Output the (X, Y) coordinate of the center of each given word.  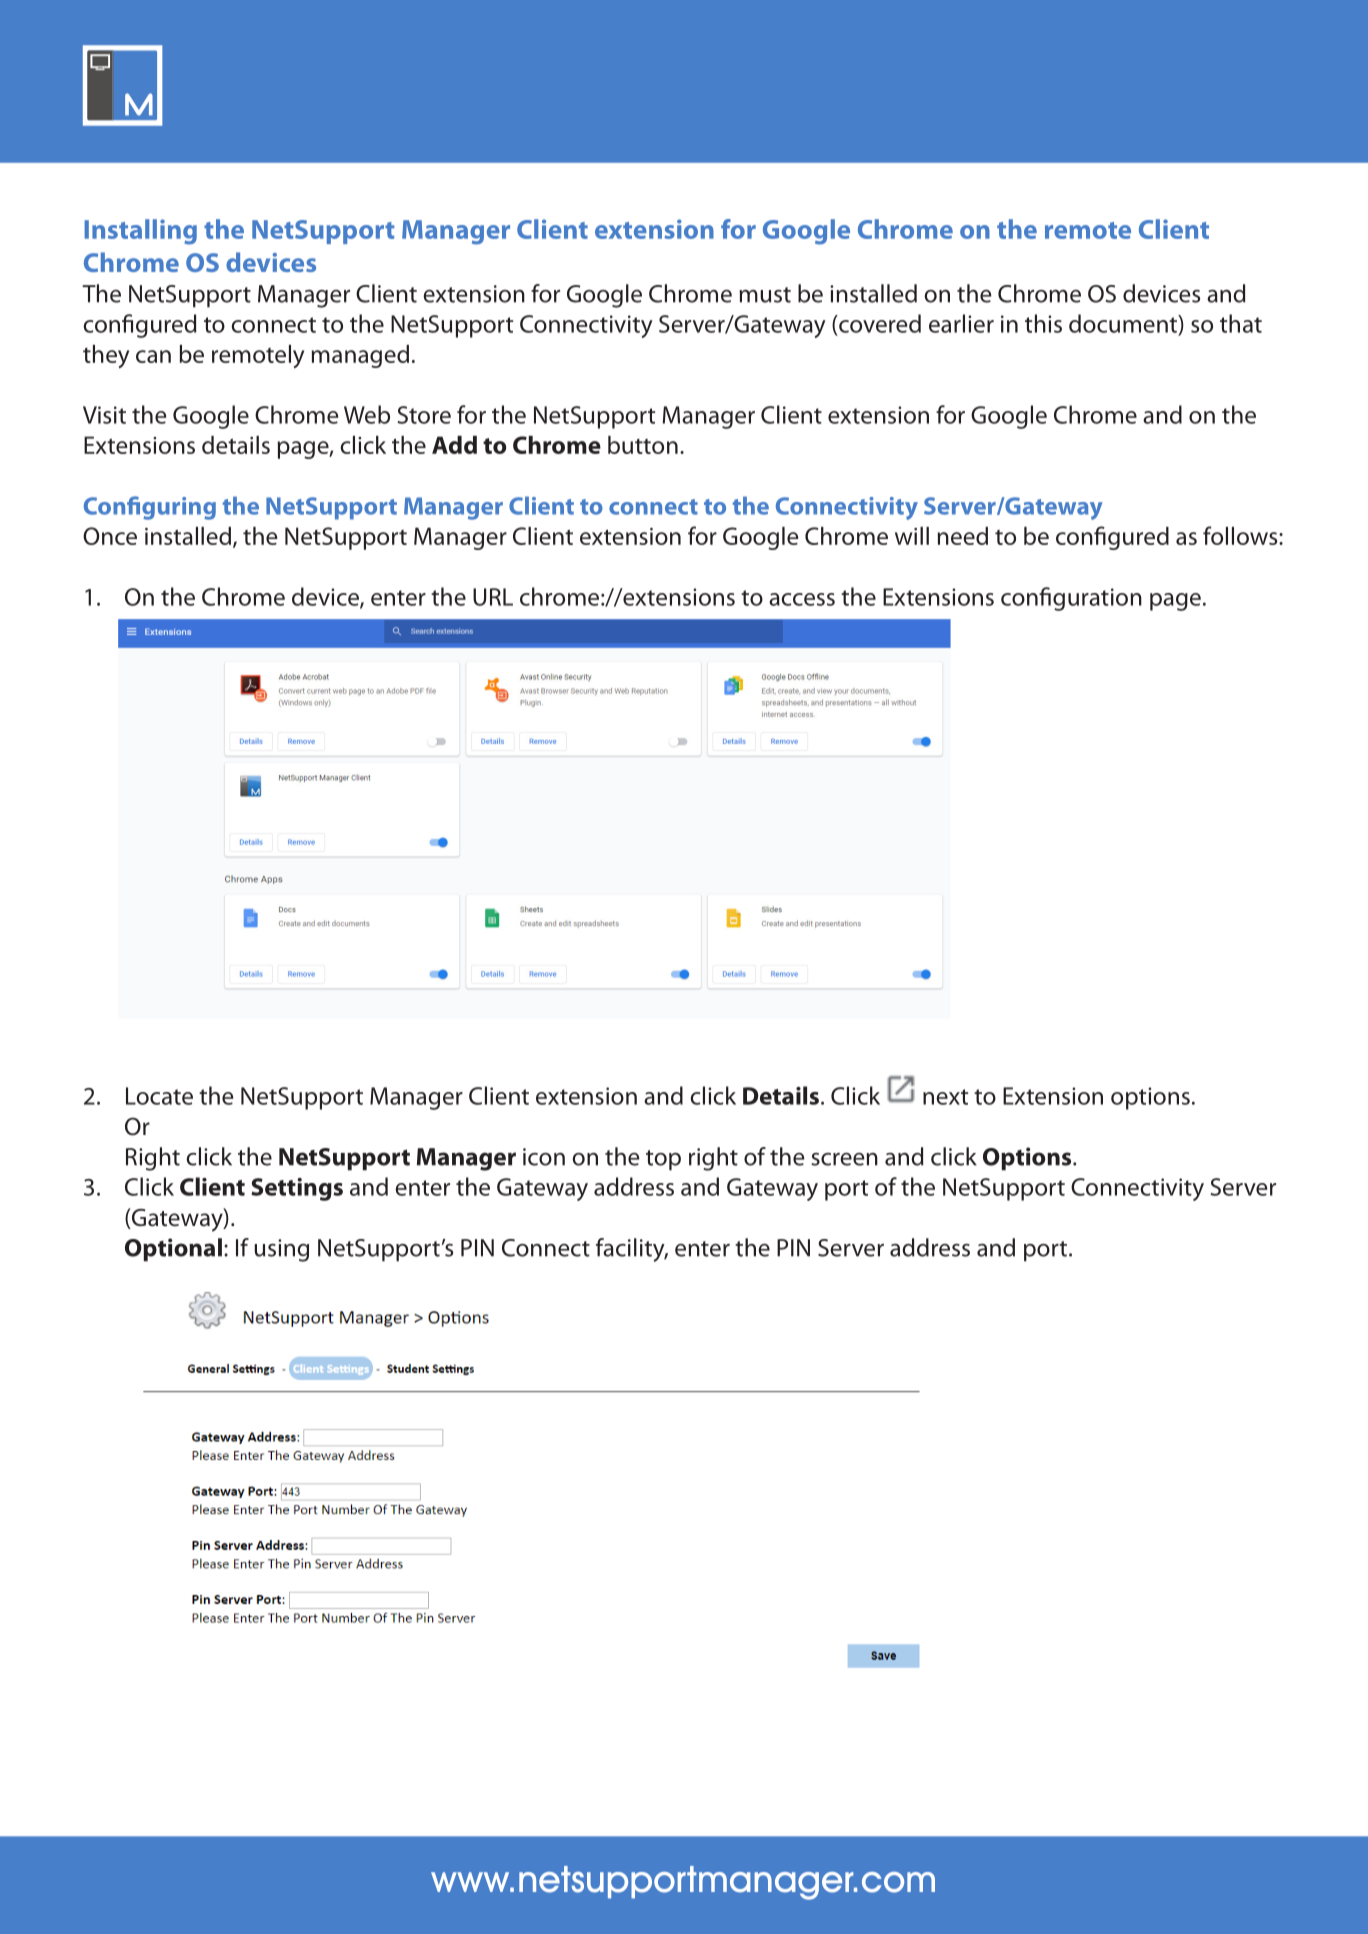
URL (493, 597)
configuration (1071, 599)
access (802, 599)
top (663, 1160)
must (765, 295)
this (1043, 323)
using (281, 1250)
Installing (140, 232)
